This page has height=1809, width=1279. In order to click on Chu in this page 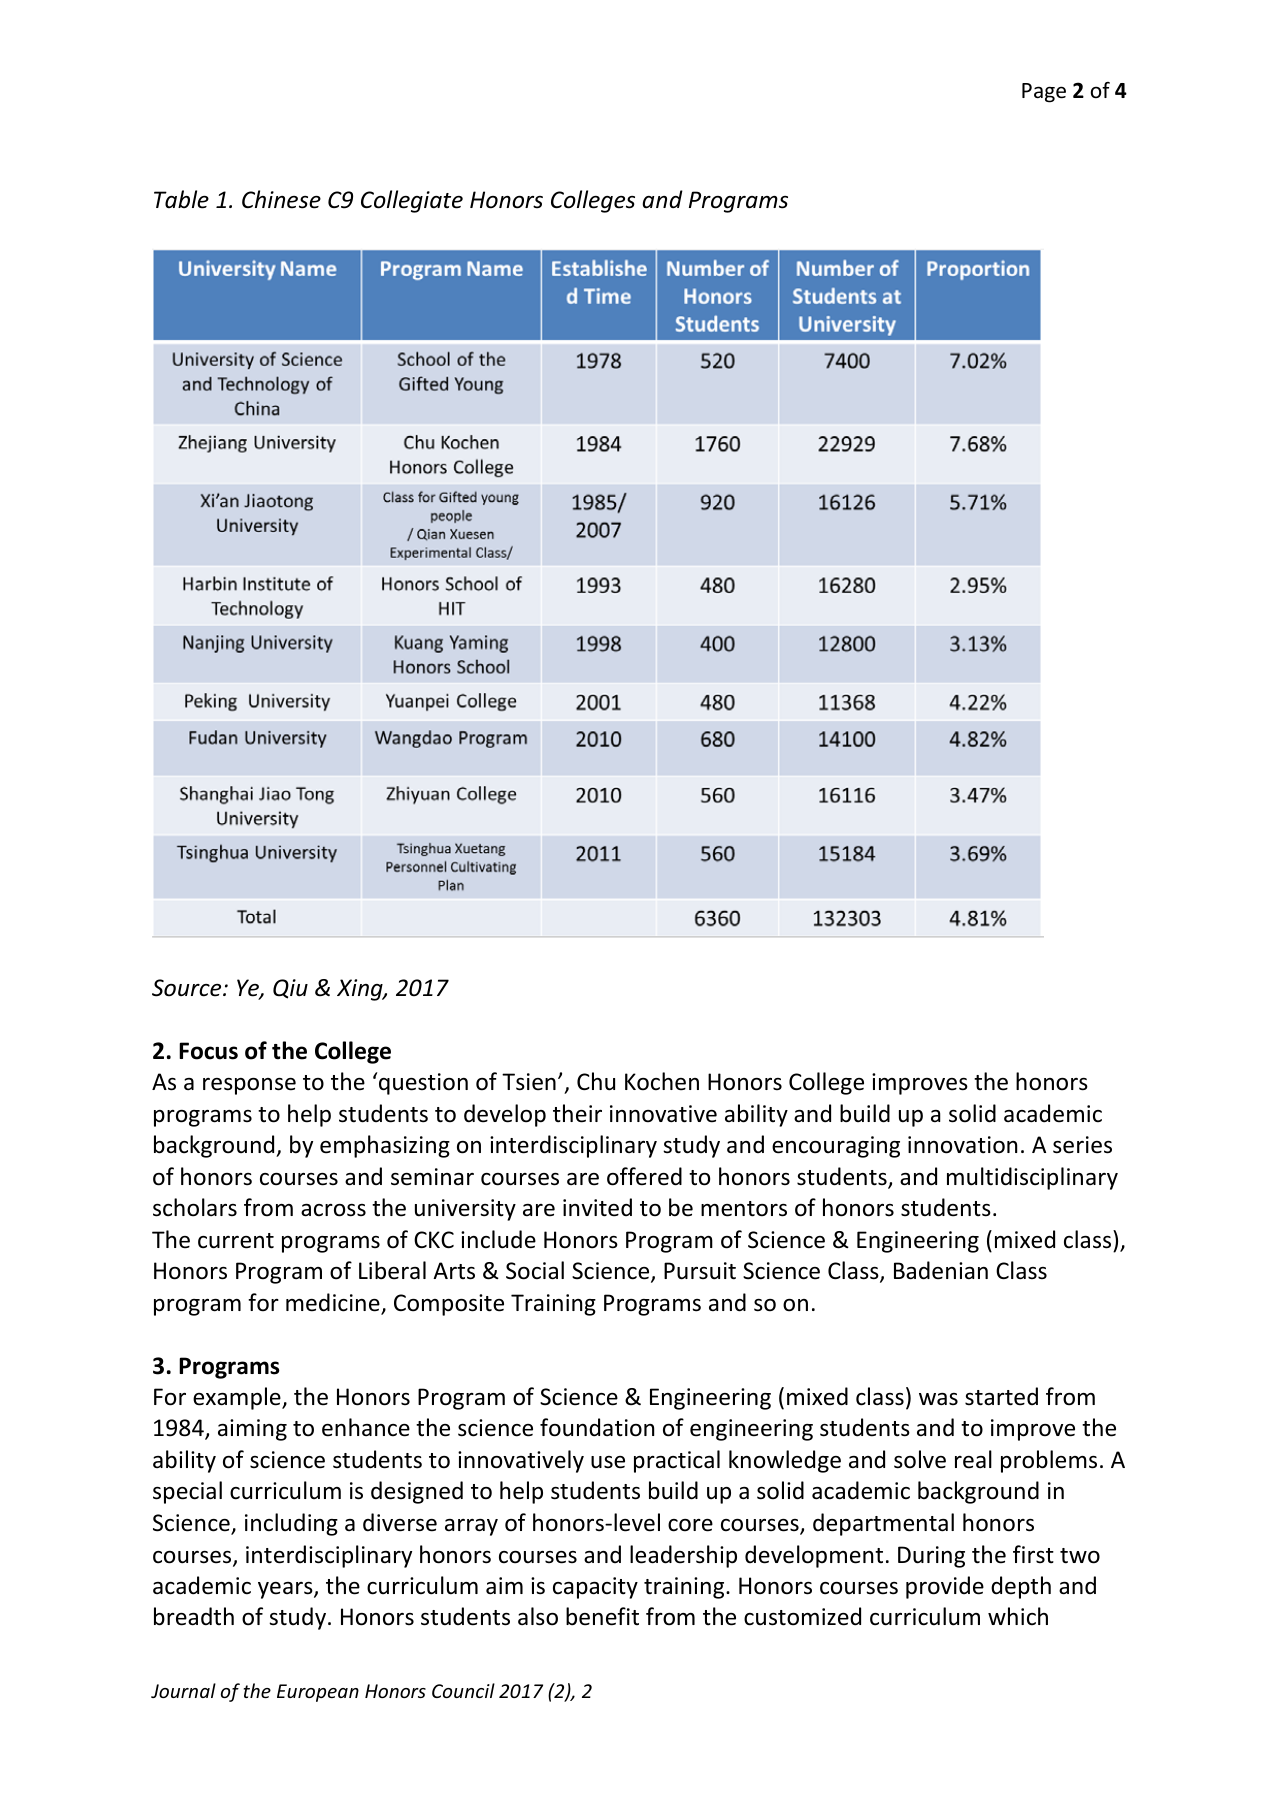, I will do `click(596, 1081)`.
